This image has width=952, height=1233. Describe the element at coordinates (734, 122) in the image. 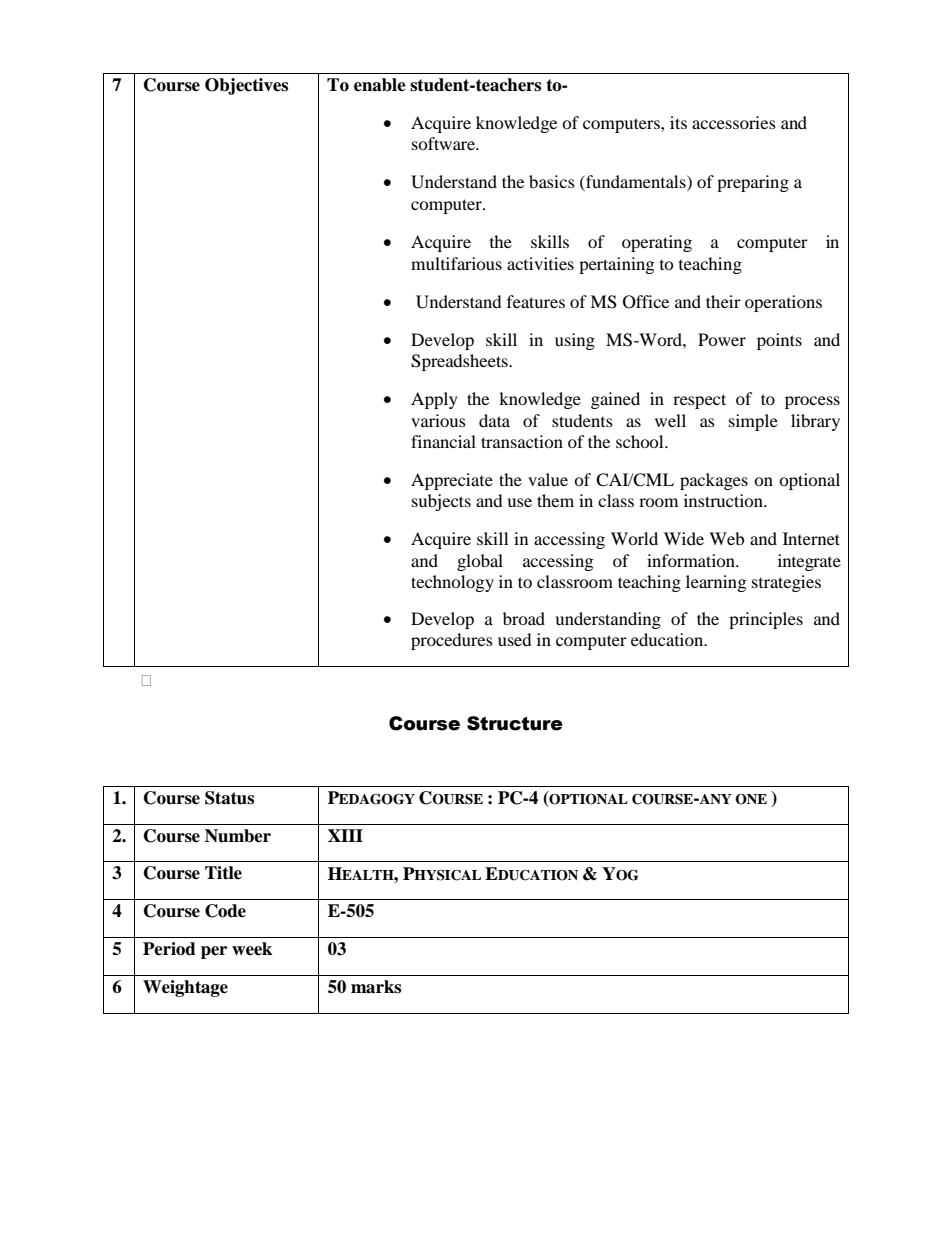

I see `accessories` at that location.
